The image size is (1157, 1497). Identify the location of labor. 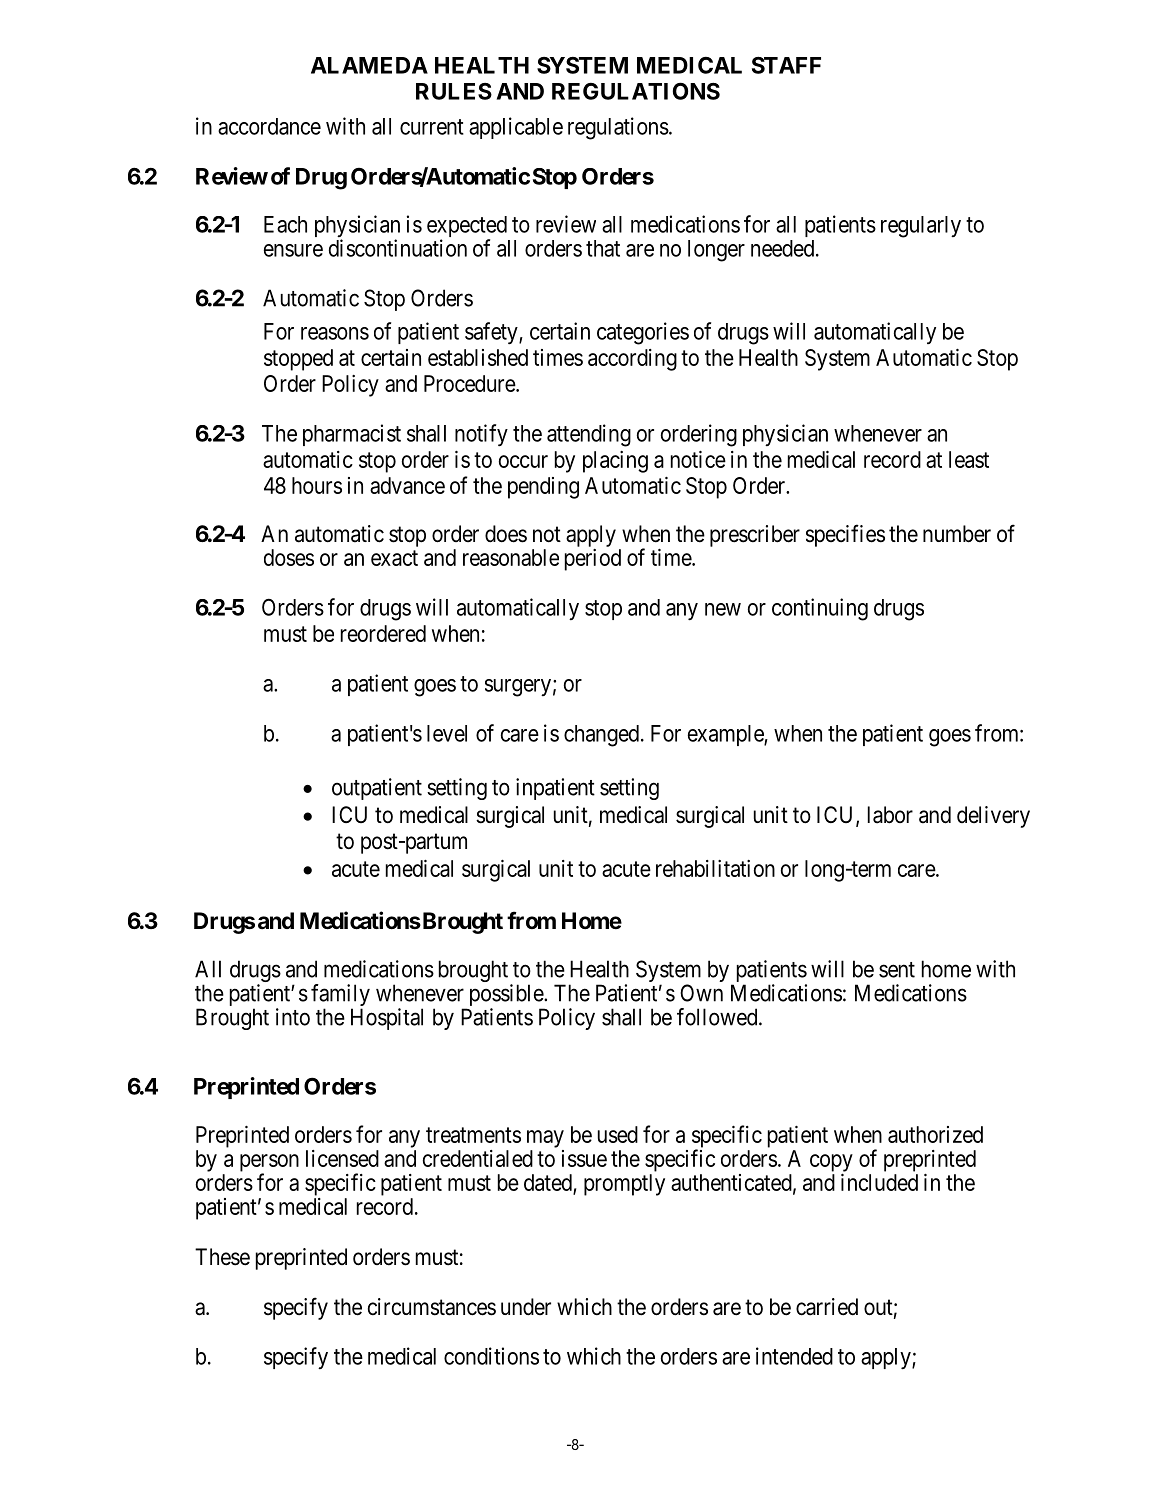
(890, 815).
